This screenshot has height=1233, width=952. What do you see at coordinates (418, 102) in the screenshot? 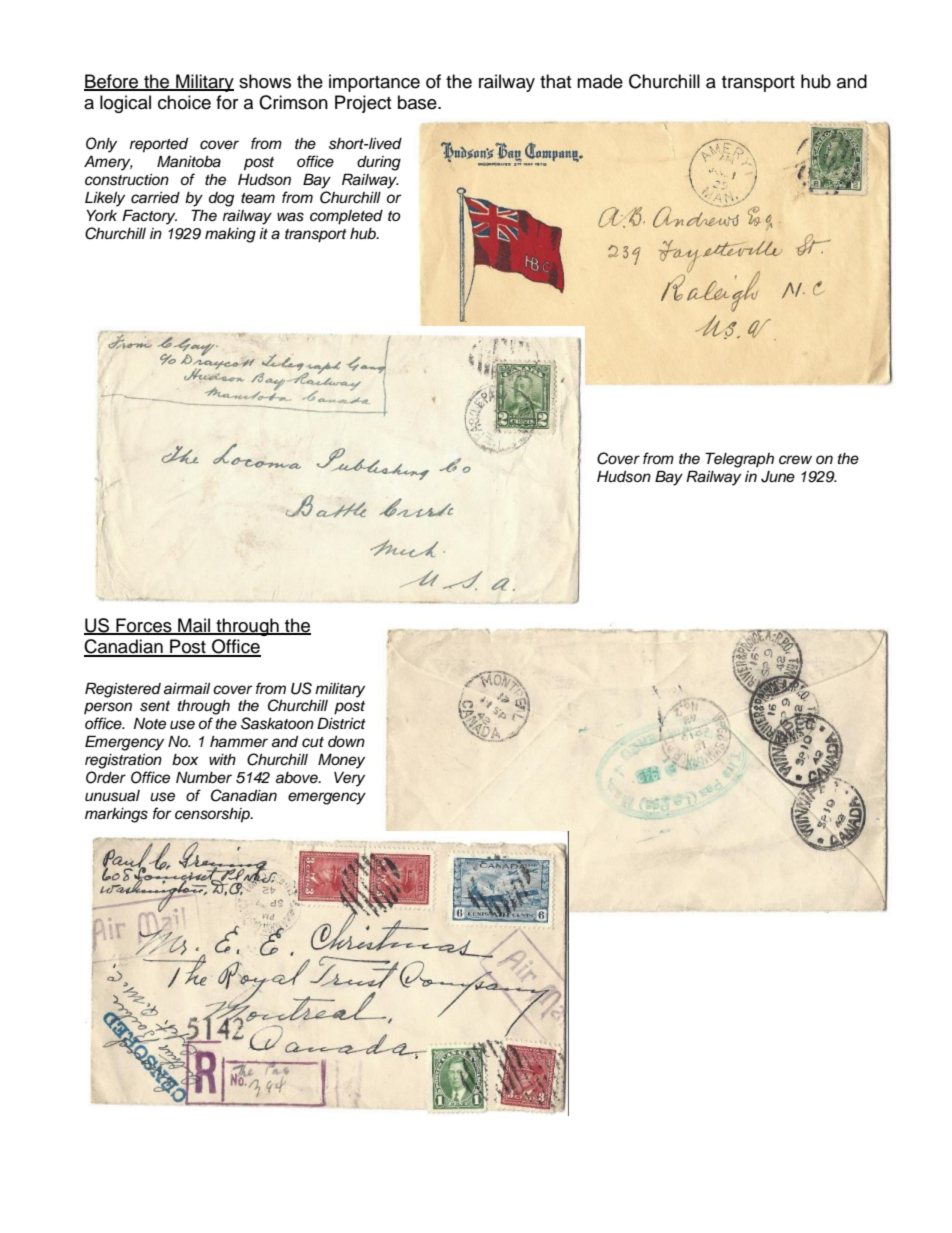
I see `base` at bounding box center [418, 102].
